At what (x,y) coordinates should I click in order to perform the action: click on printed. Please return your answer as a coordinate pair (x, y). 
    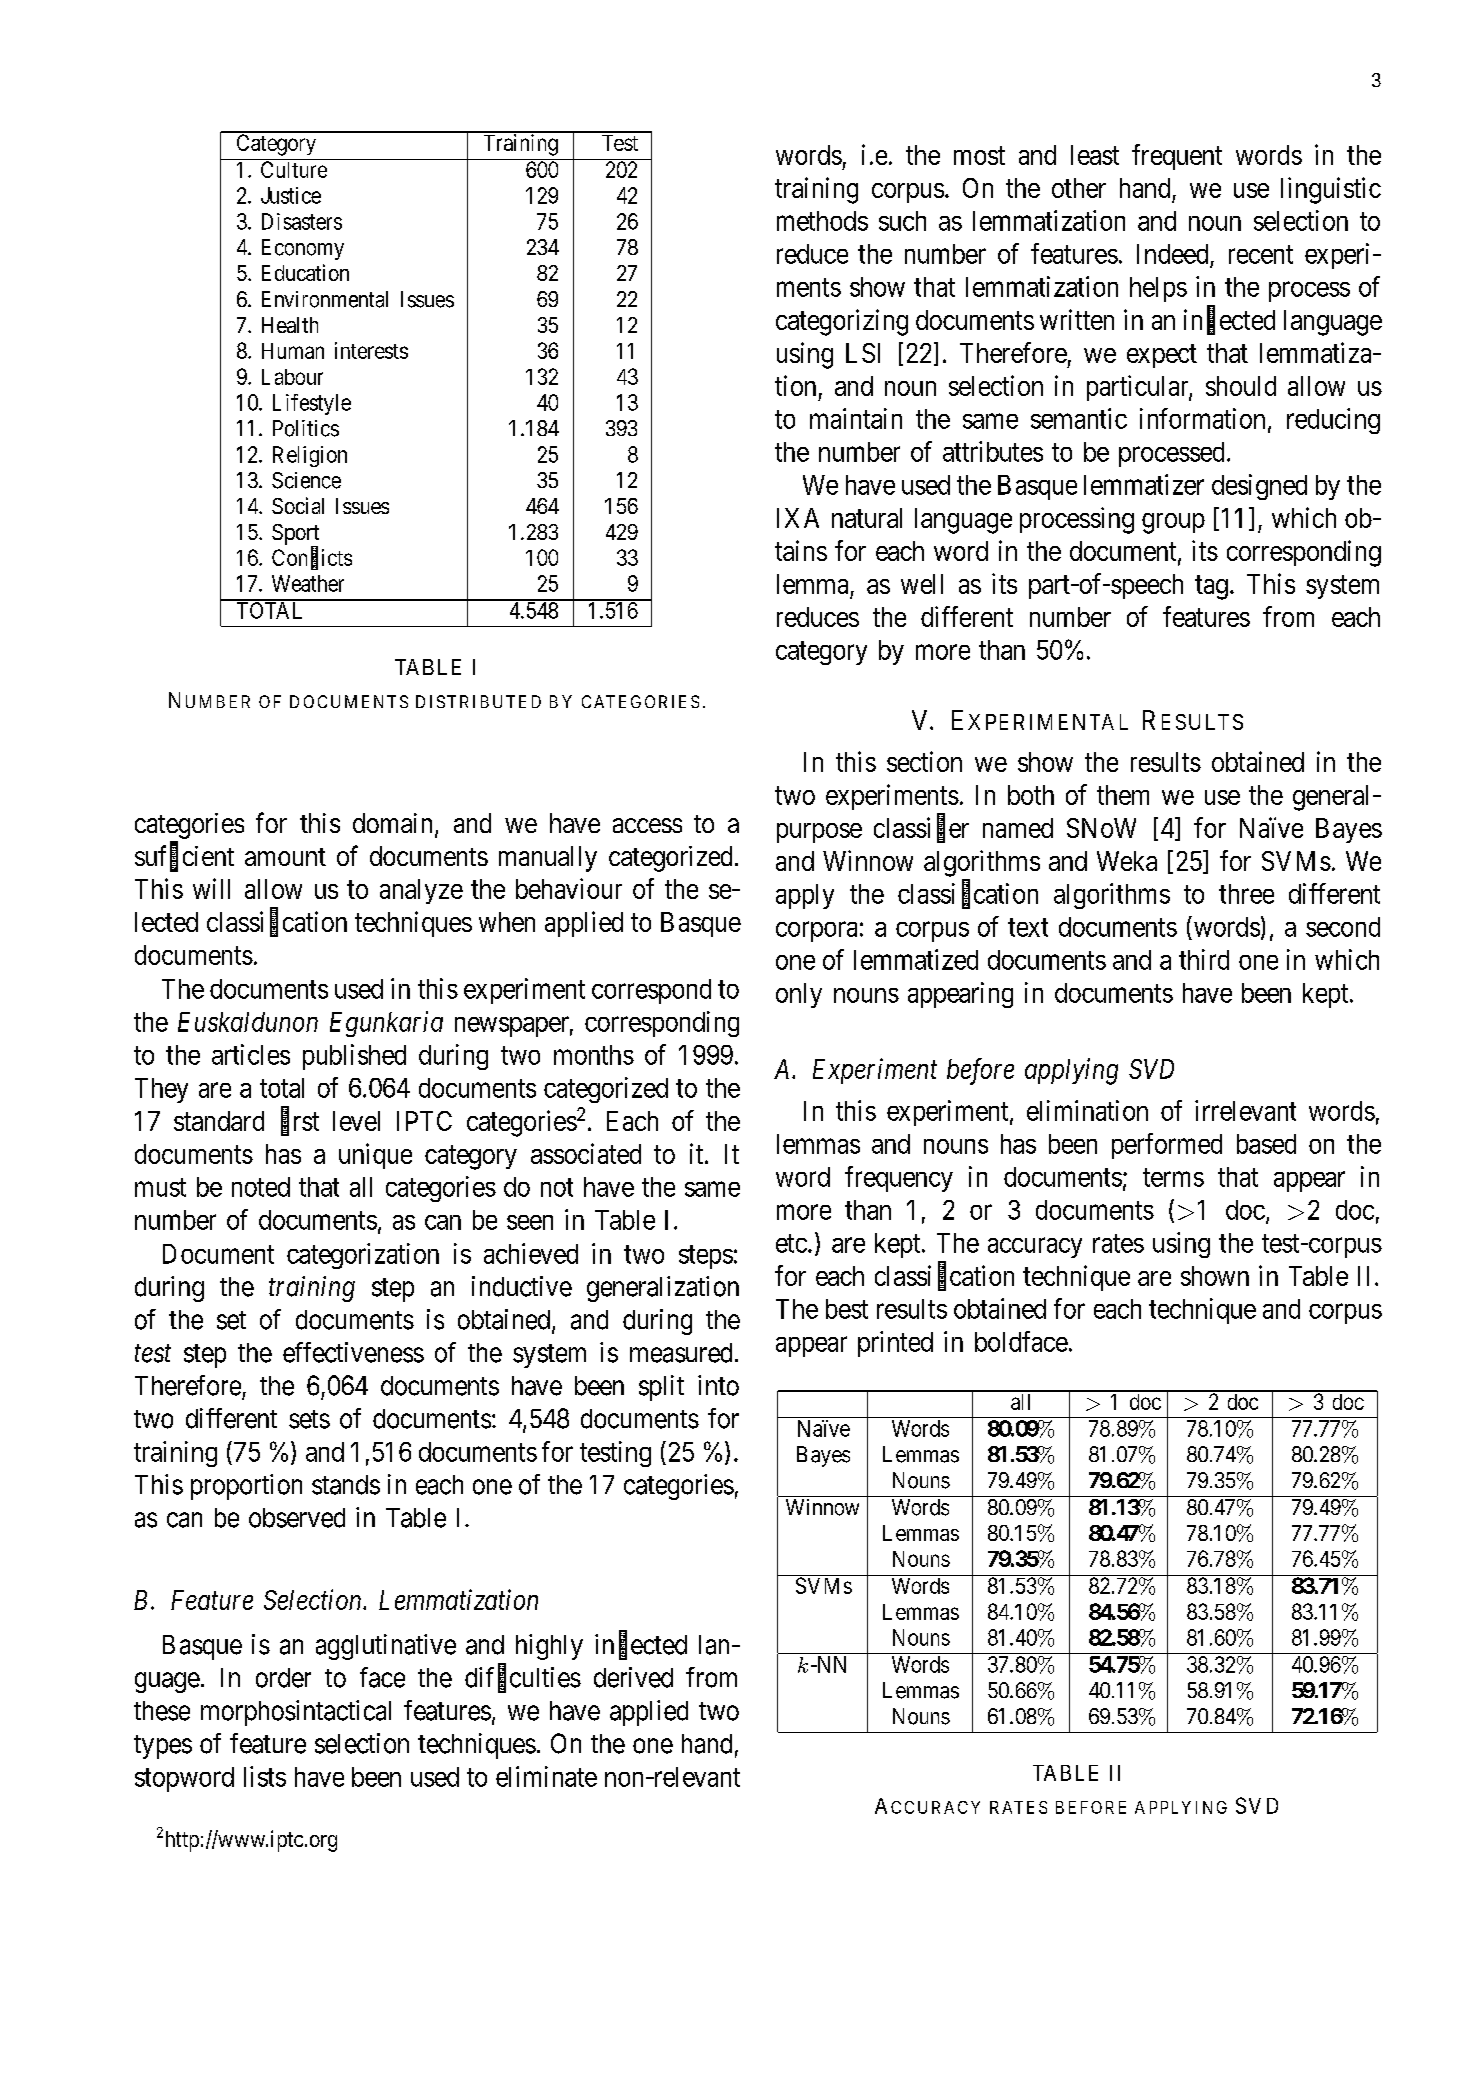
    Looking at the image, I should click on (895, 1344).
